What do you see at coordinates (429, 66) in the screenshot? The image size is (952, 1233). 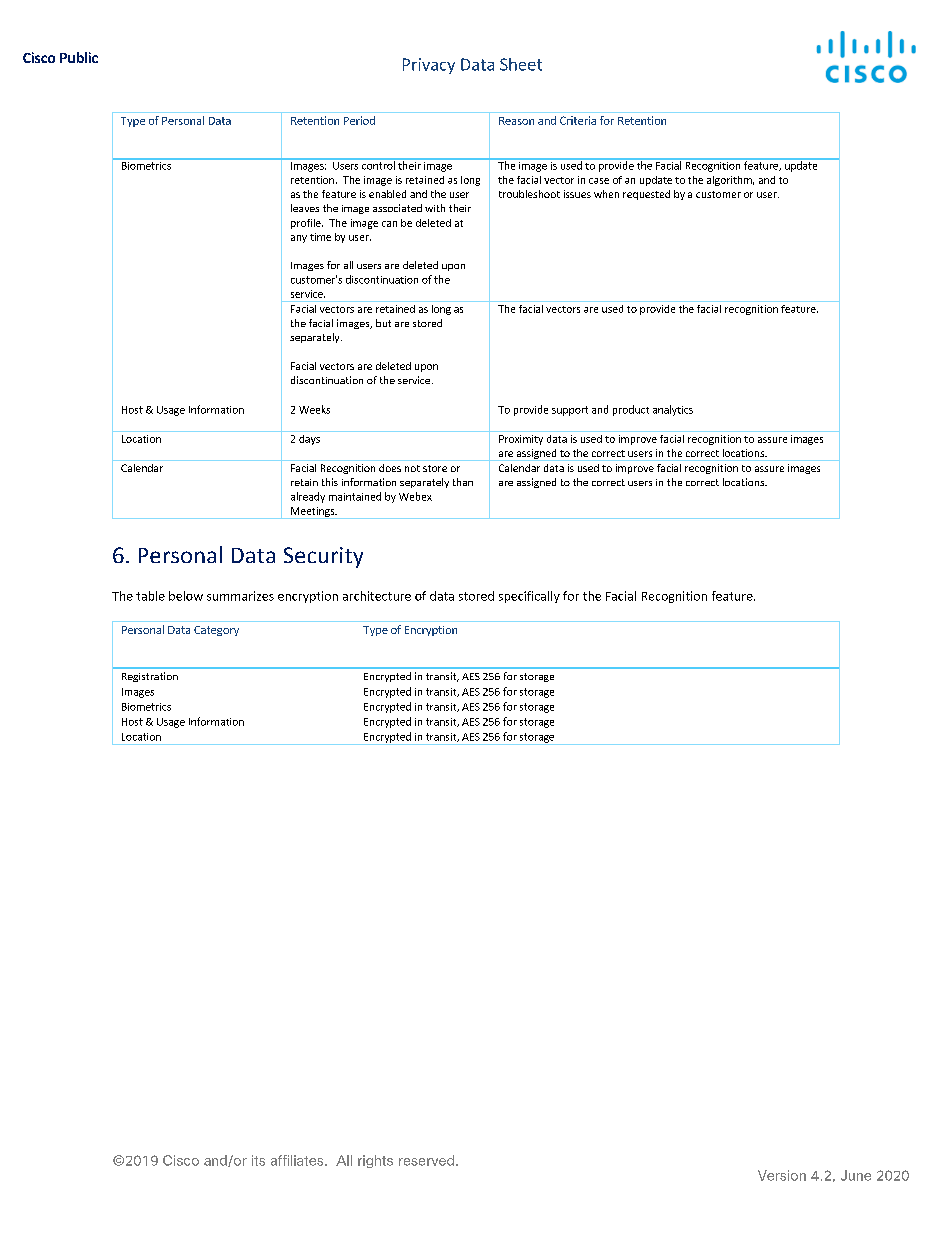 I see `Privacy` at bounding box center [429, 66].
